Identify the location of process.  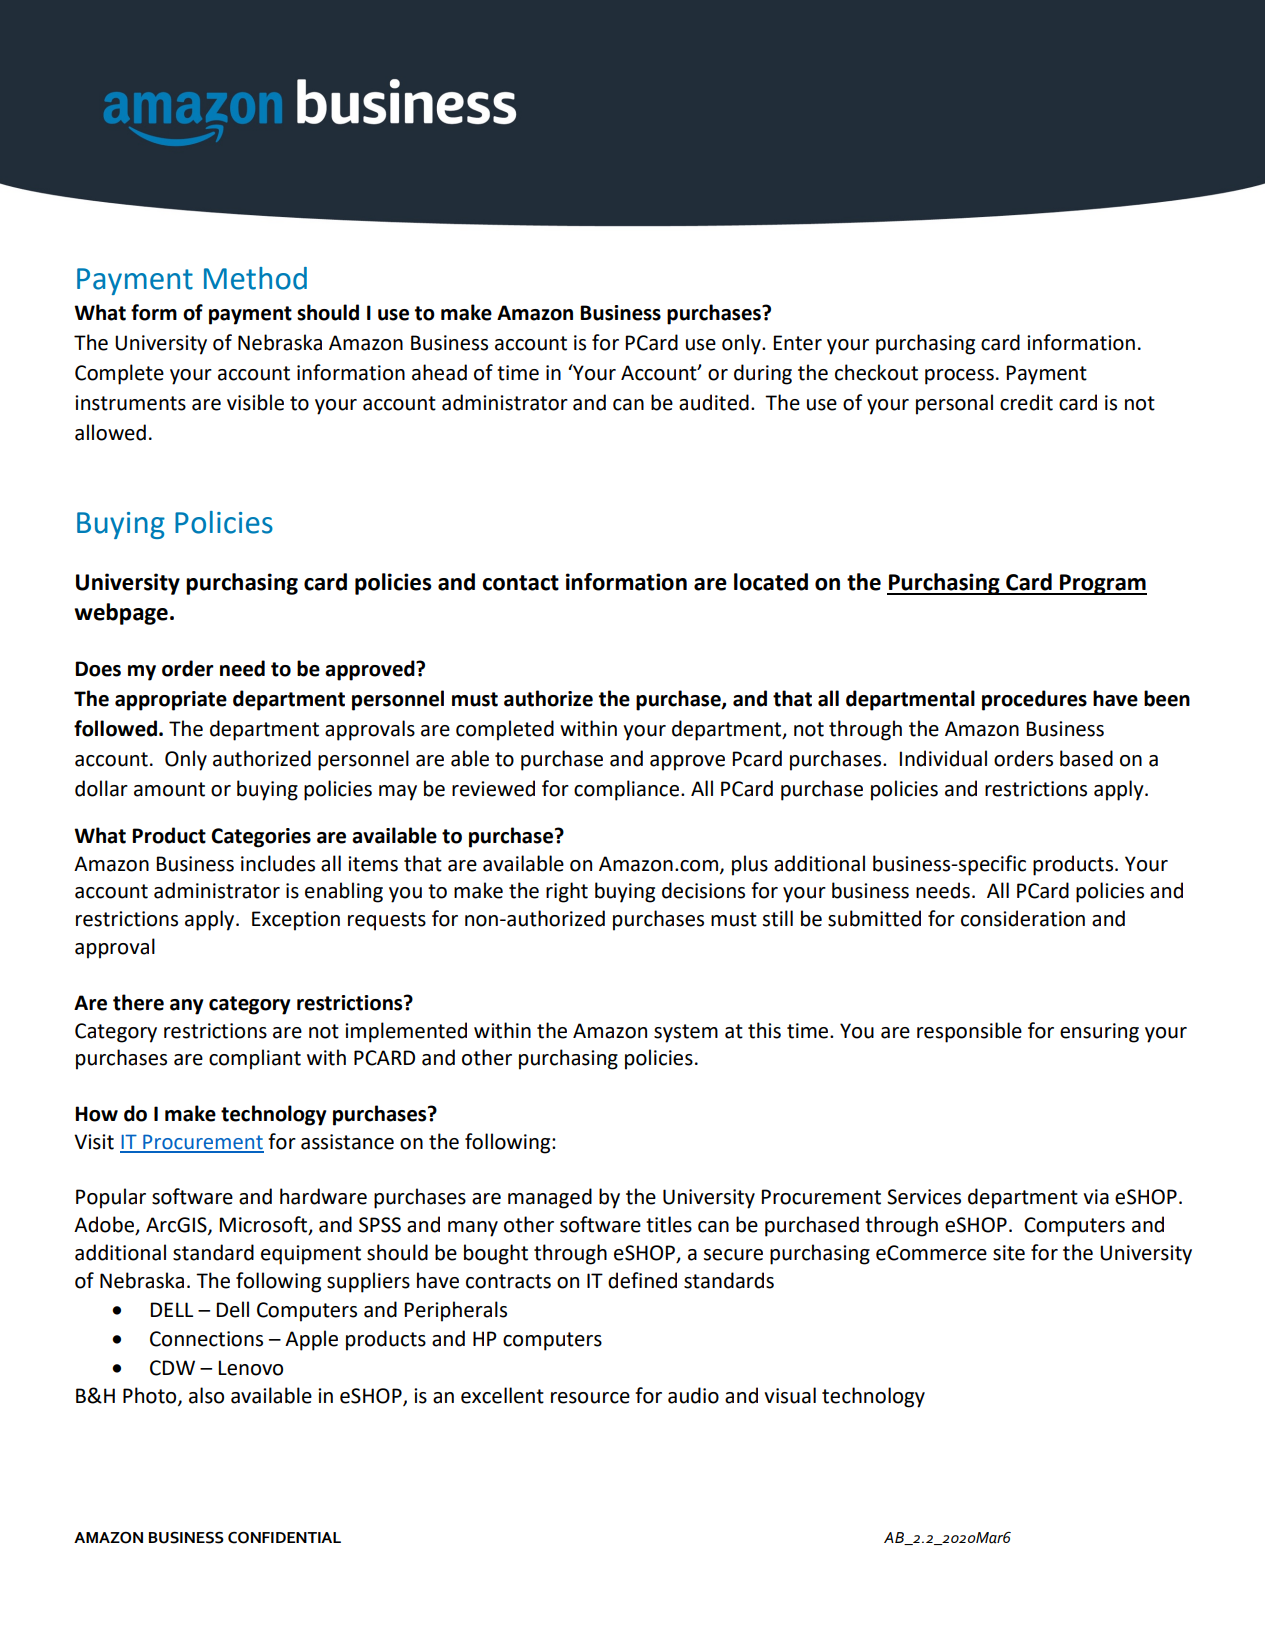
(959, 377).
